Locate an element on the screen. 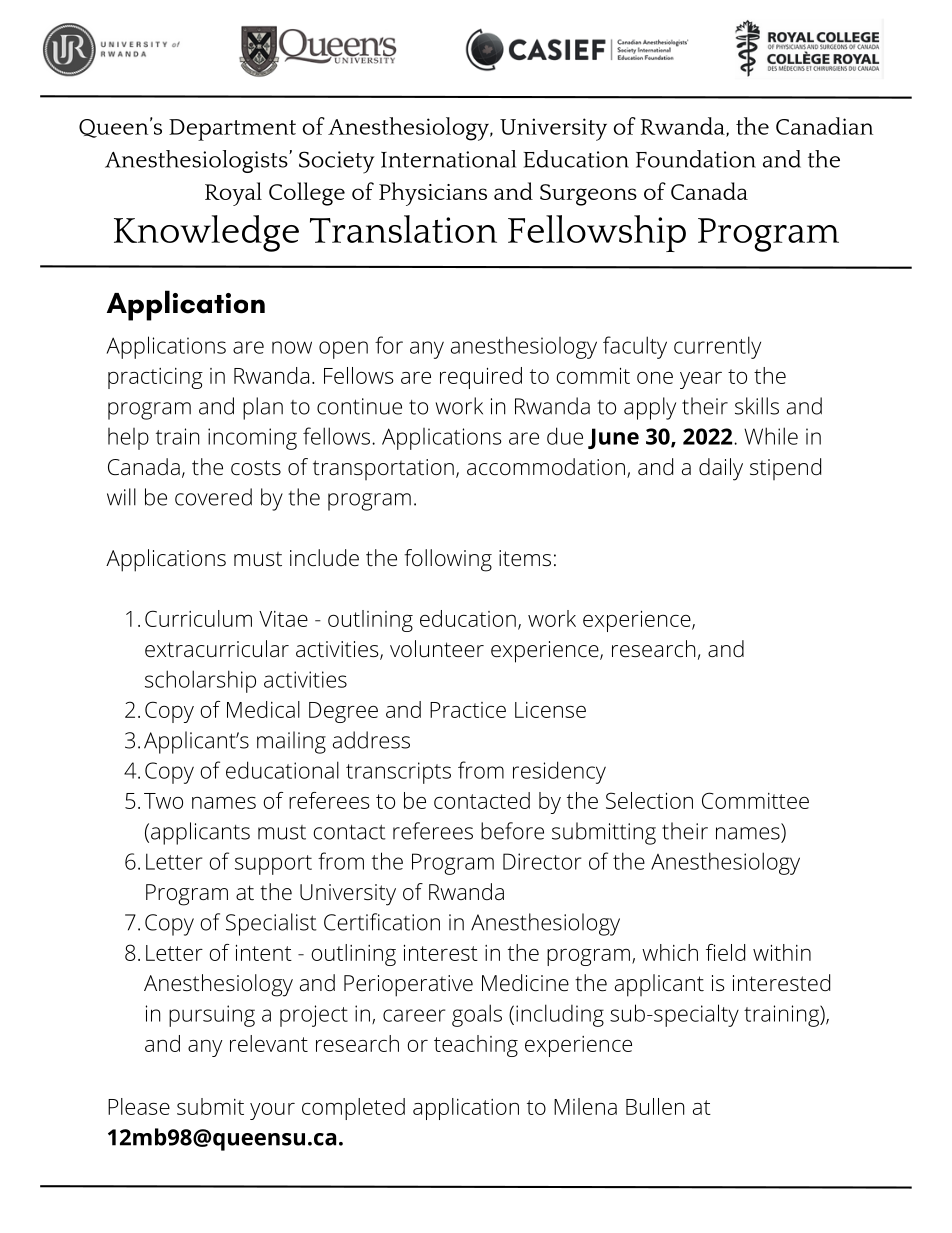 The height and width of the screenshot is (1233, 952). teaching is located at coordinates (476, 1046).
